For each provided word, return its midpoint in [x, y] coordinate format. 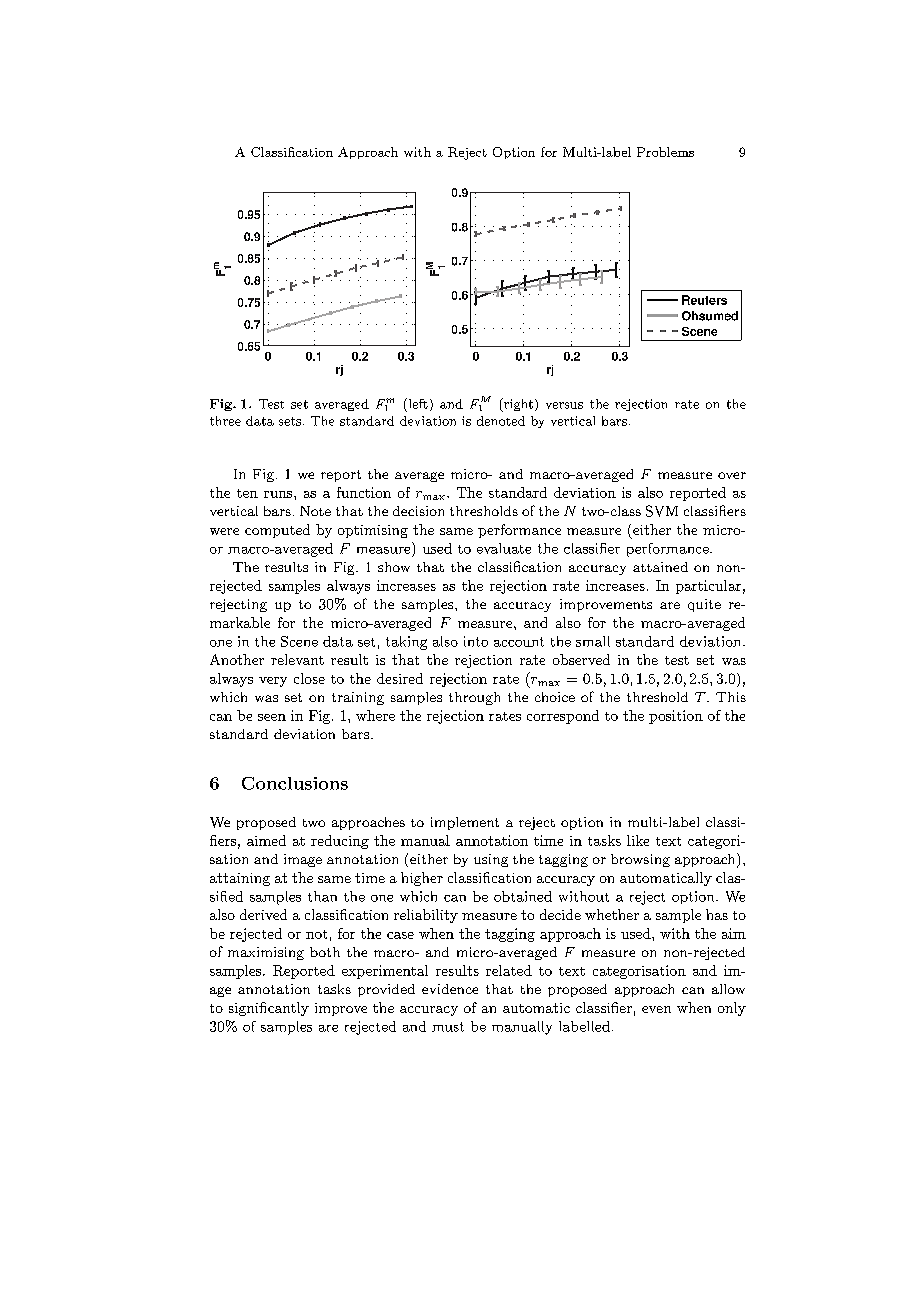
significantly [269, 1009]
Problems [665, 152]
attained [660, 567]
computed [277, 531]
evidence [450, 989]
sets [290, 421]
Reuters [704, 300]
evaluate [504, 548]
